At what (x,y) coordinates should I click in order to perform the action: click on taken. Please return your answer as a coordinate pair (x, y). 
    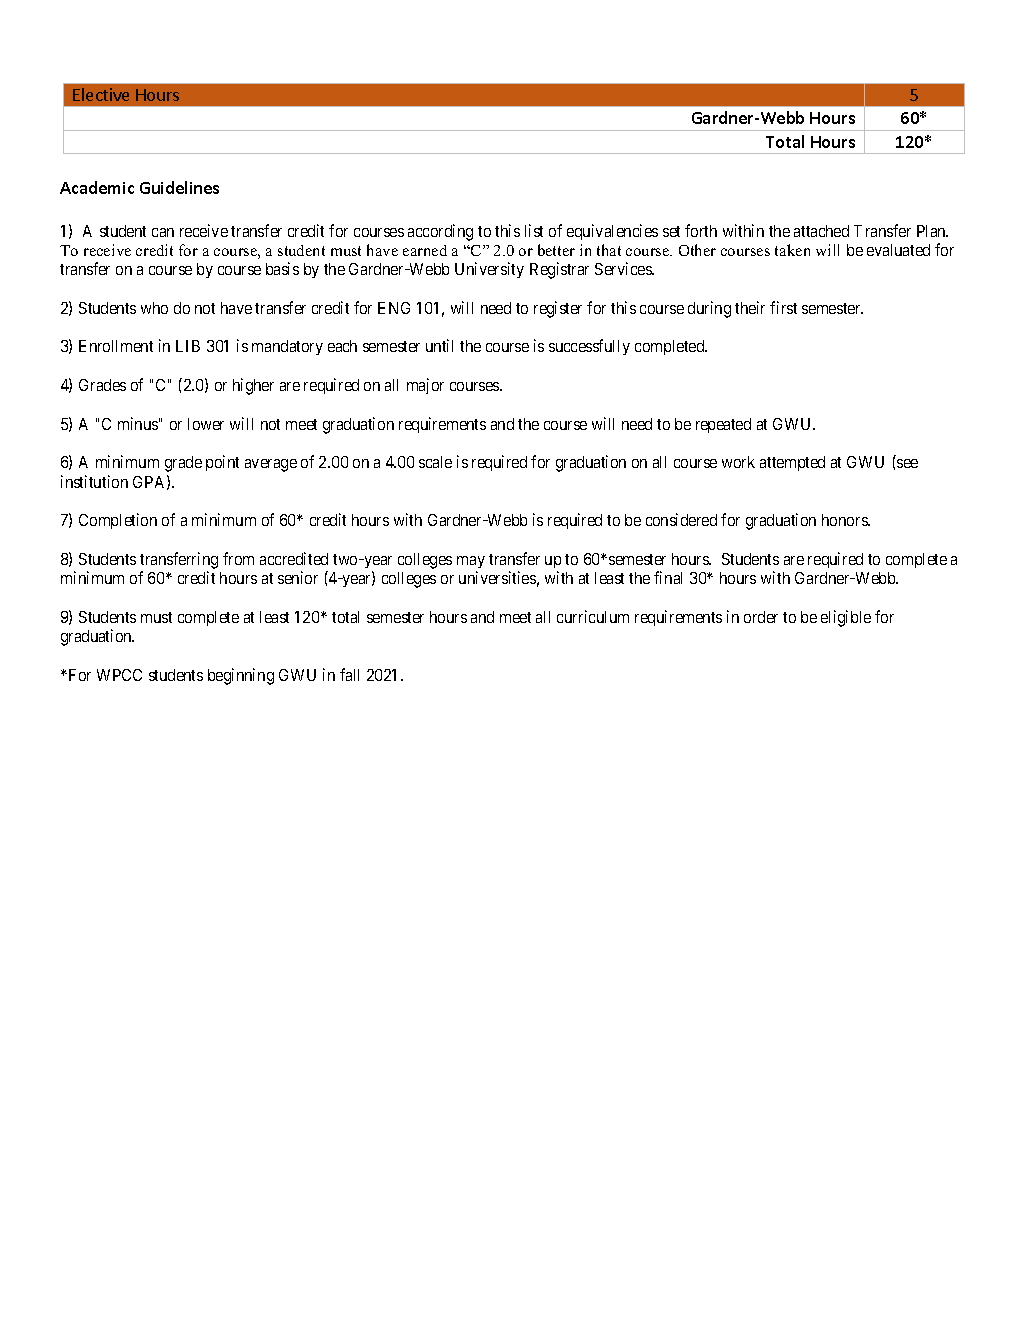
    Looking at the image, I should click on (792, 250).
